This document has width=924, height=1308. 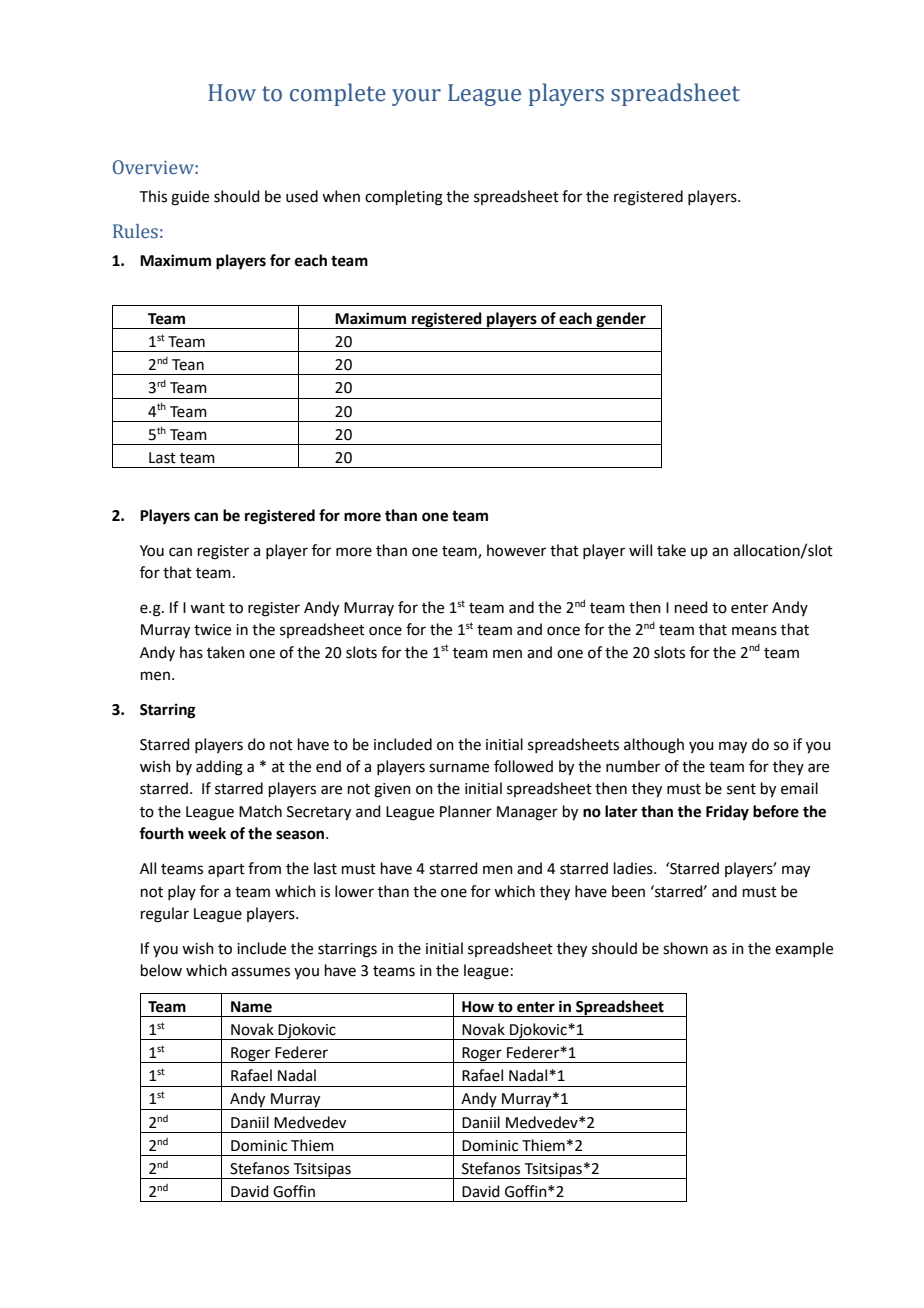 What do you see at coordinates (685, 948) in the document?
I see `shown` at bounding box center [685, 948].
